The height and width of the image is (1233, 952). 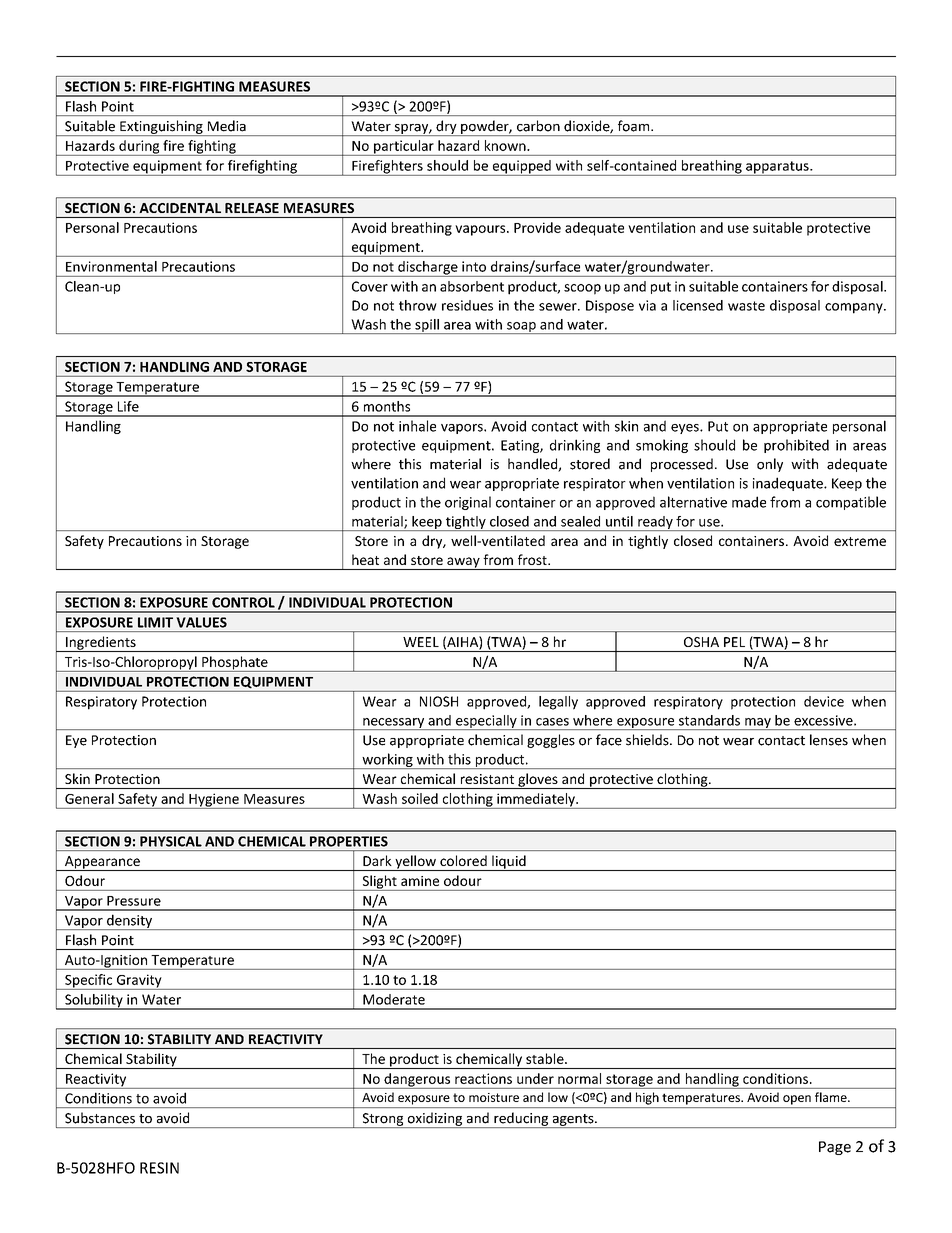 I want to click on oxidizing, so click(x=435, y=1120).
